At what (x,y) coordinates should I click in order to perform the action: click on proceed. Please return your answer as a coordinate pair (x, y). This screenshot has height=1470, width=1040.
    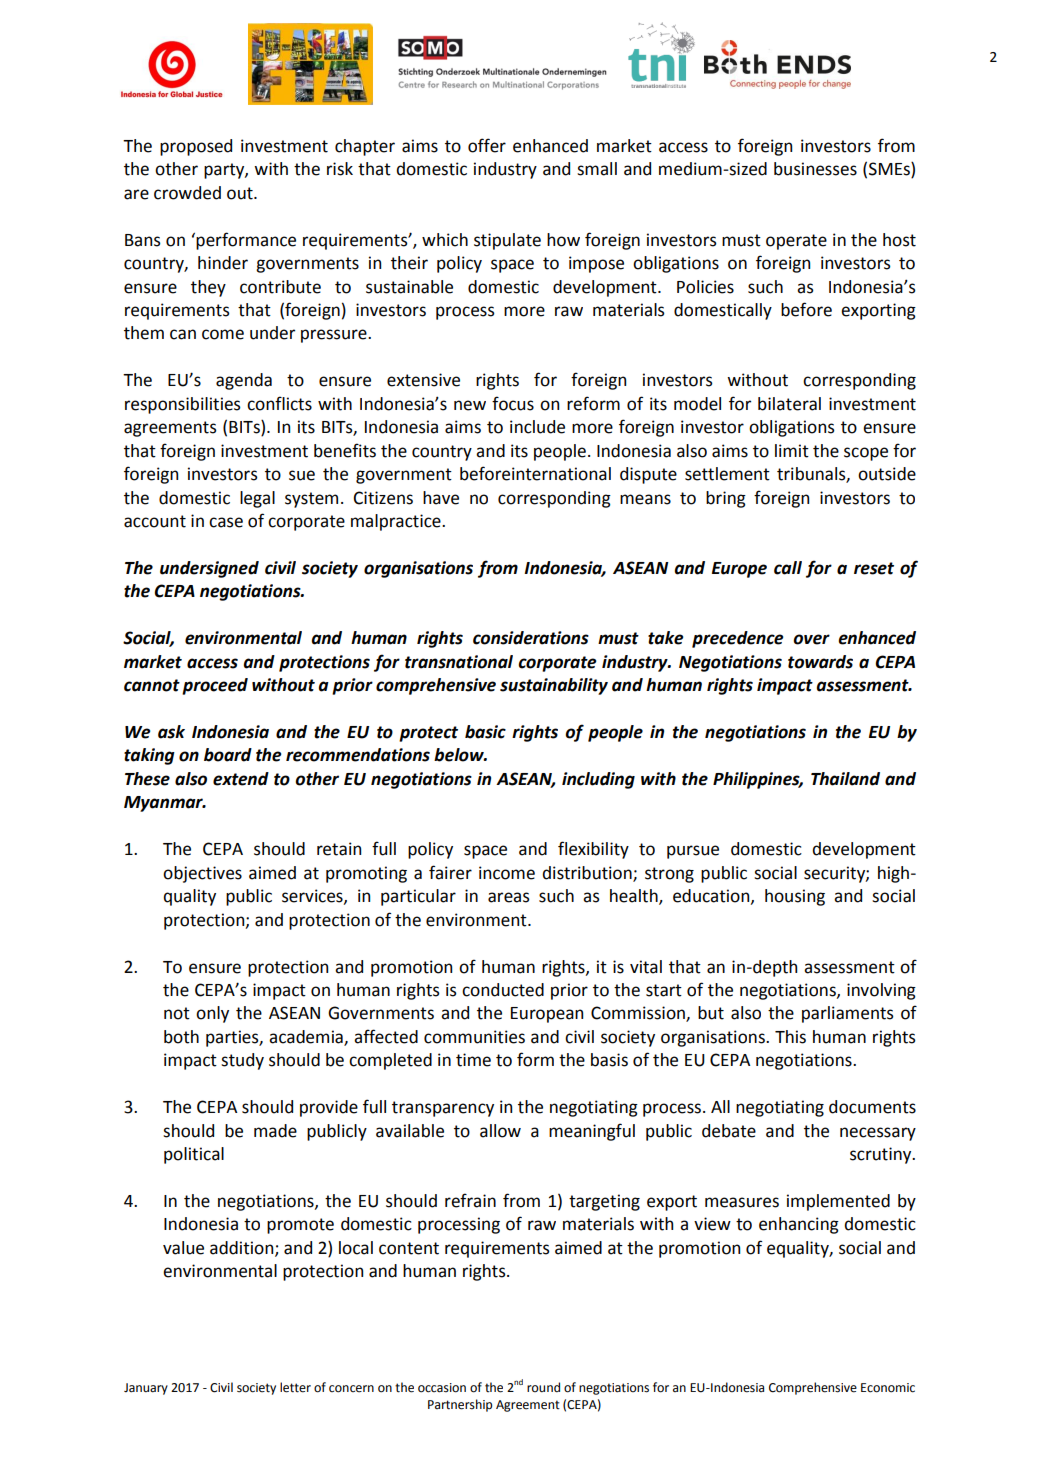
    Looking at the image, I should click on (215, 686).
